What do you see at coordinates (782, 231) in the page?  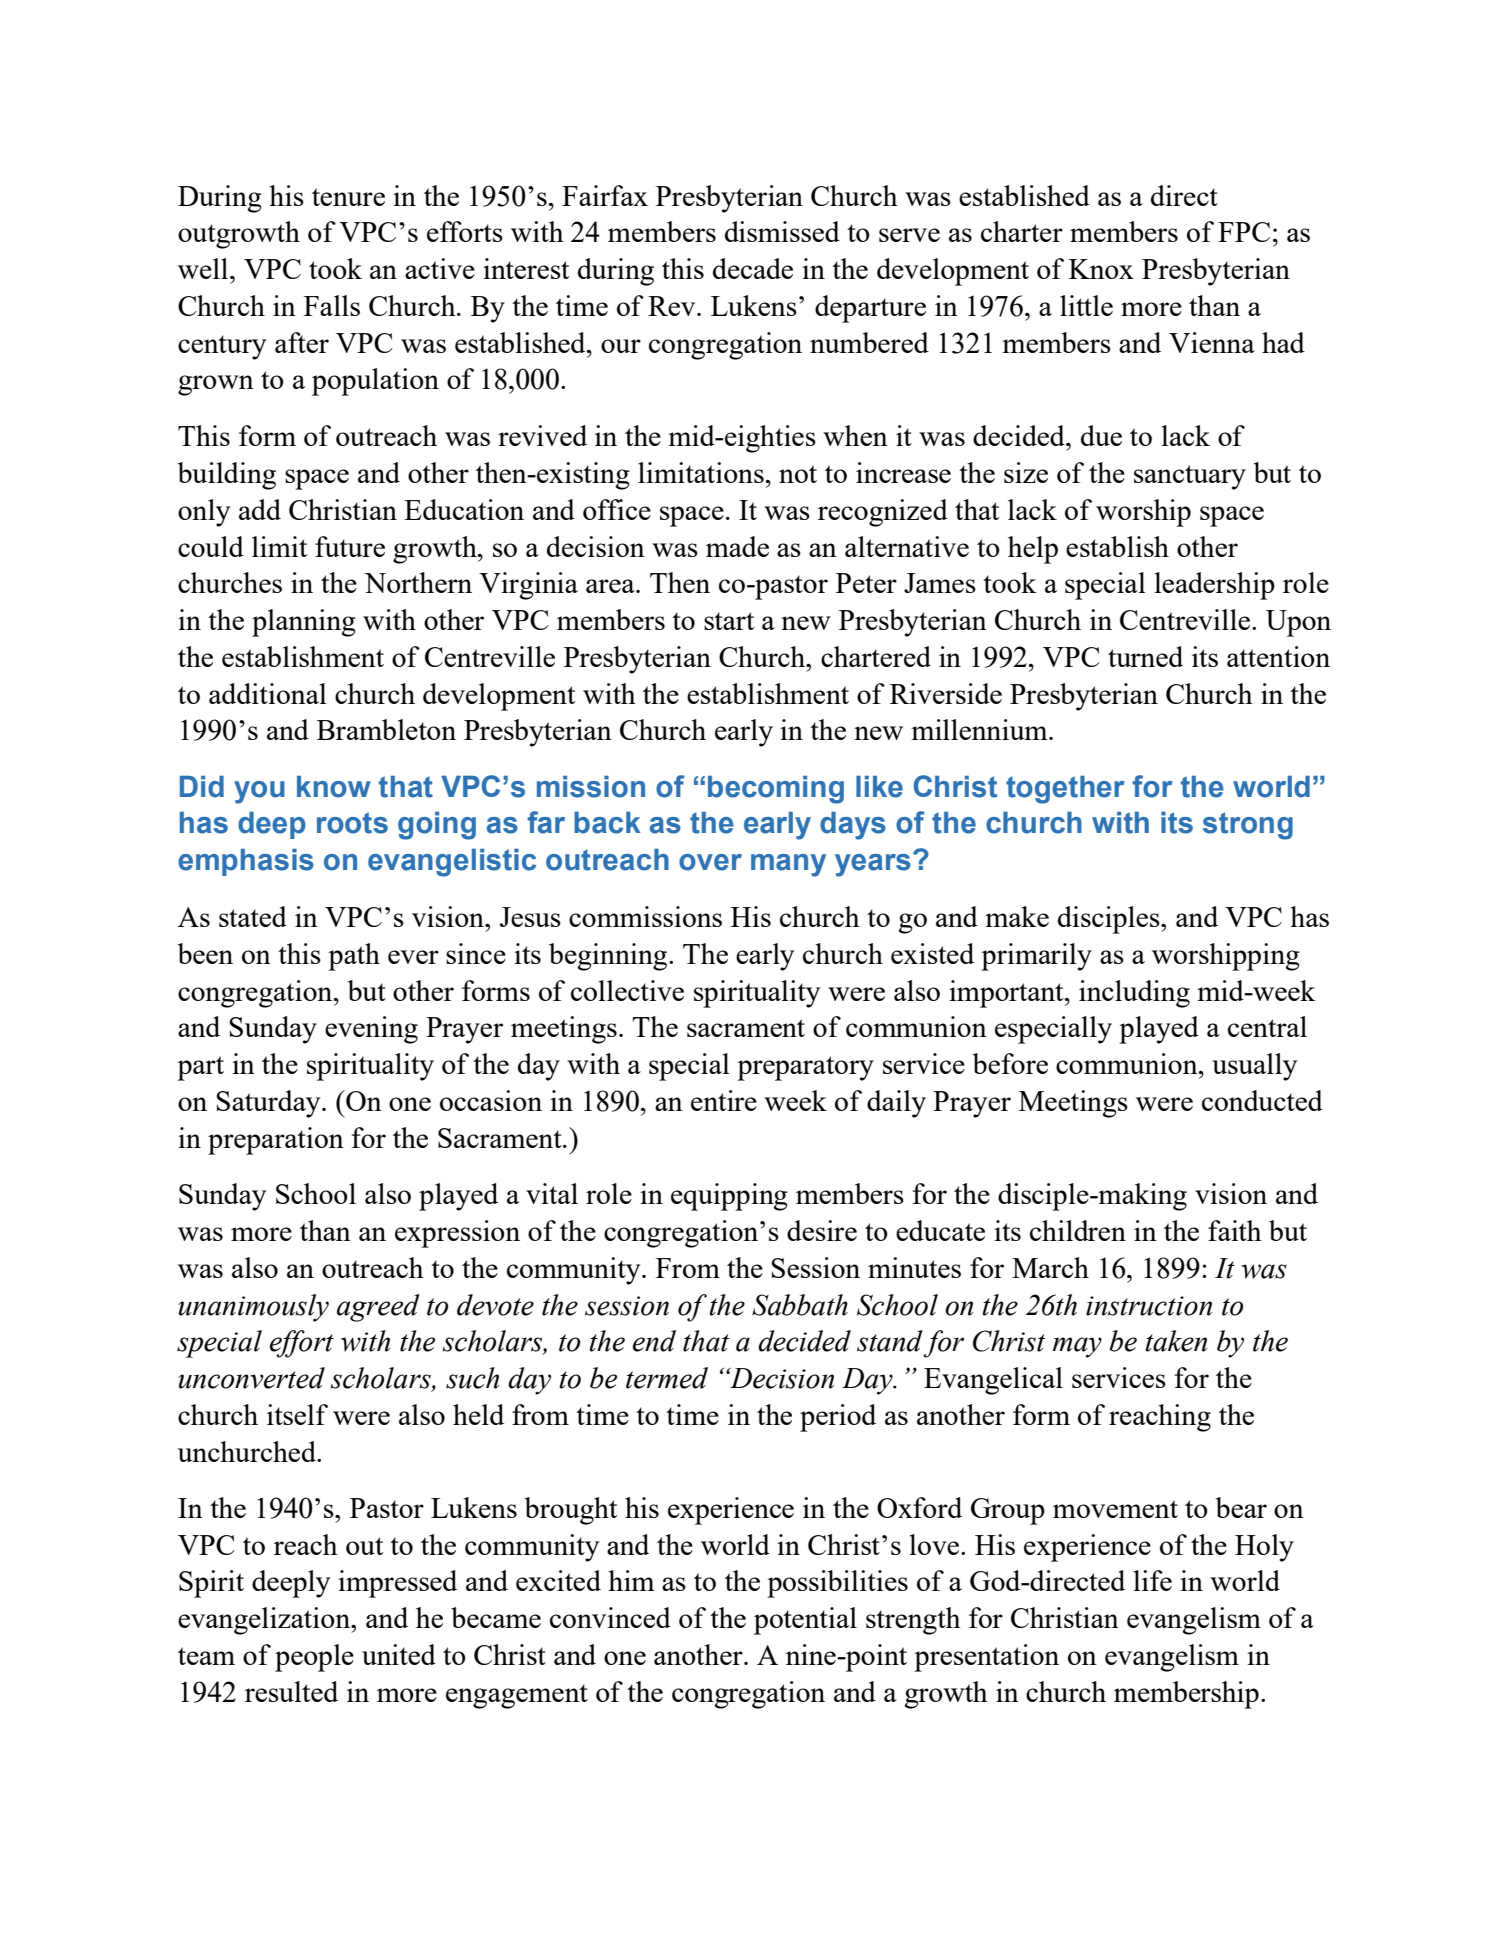 I see `dismissed` at bounding box center [782, 231].
